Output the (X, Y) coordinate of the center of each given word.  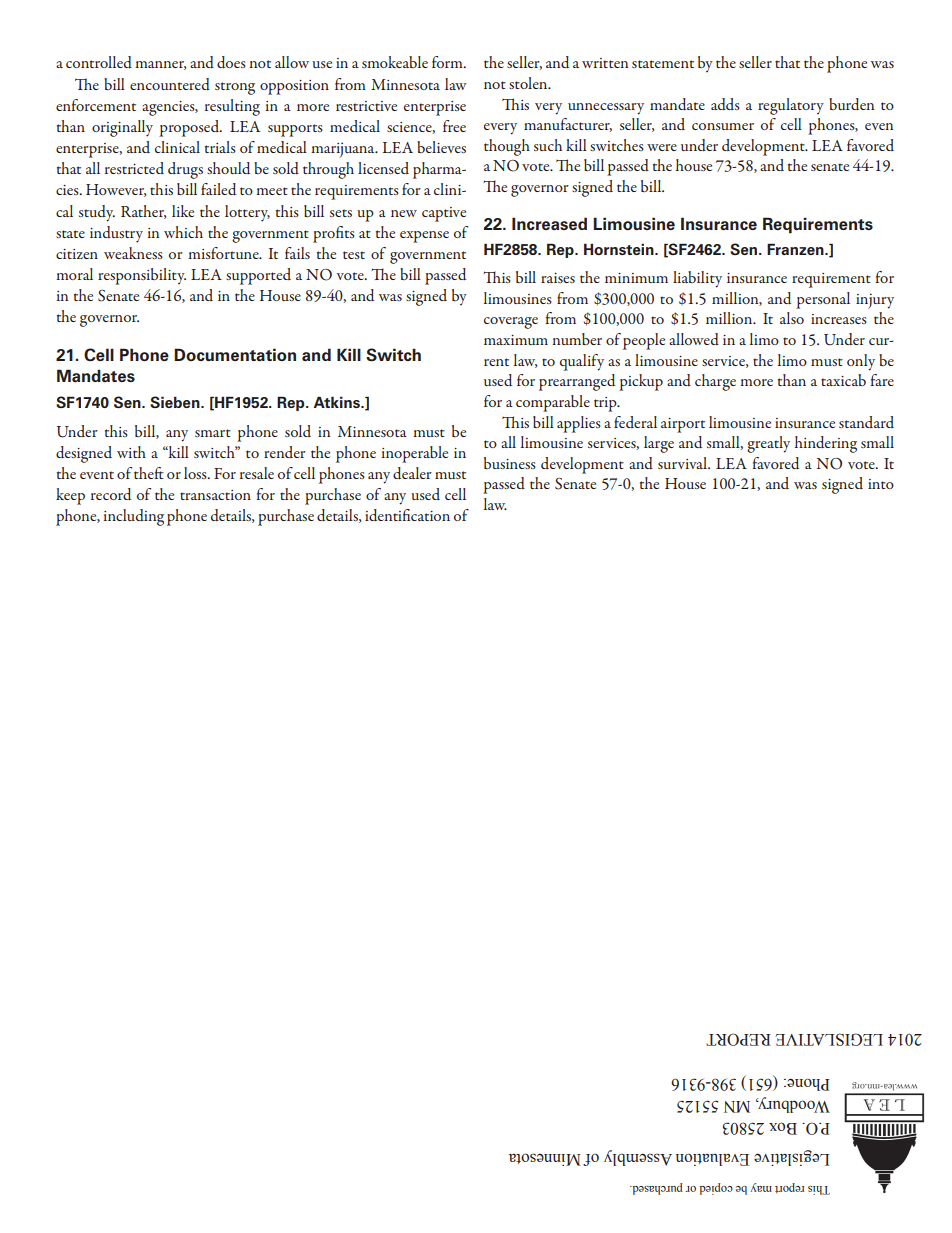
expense (424, 237)
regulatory (791, 106)
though (507, 147)
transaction (215, 495)
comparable (553, 403)
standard (866, 422)
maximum (516, 340)
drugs (185, 170)
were (662, 147)
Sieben (176, 402)
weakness (133, 253)
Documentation (235, 355)
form (448, 62)
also (792, 318)
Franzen (796, 249)
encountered (170, 84)
